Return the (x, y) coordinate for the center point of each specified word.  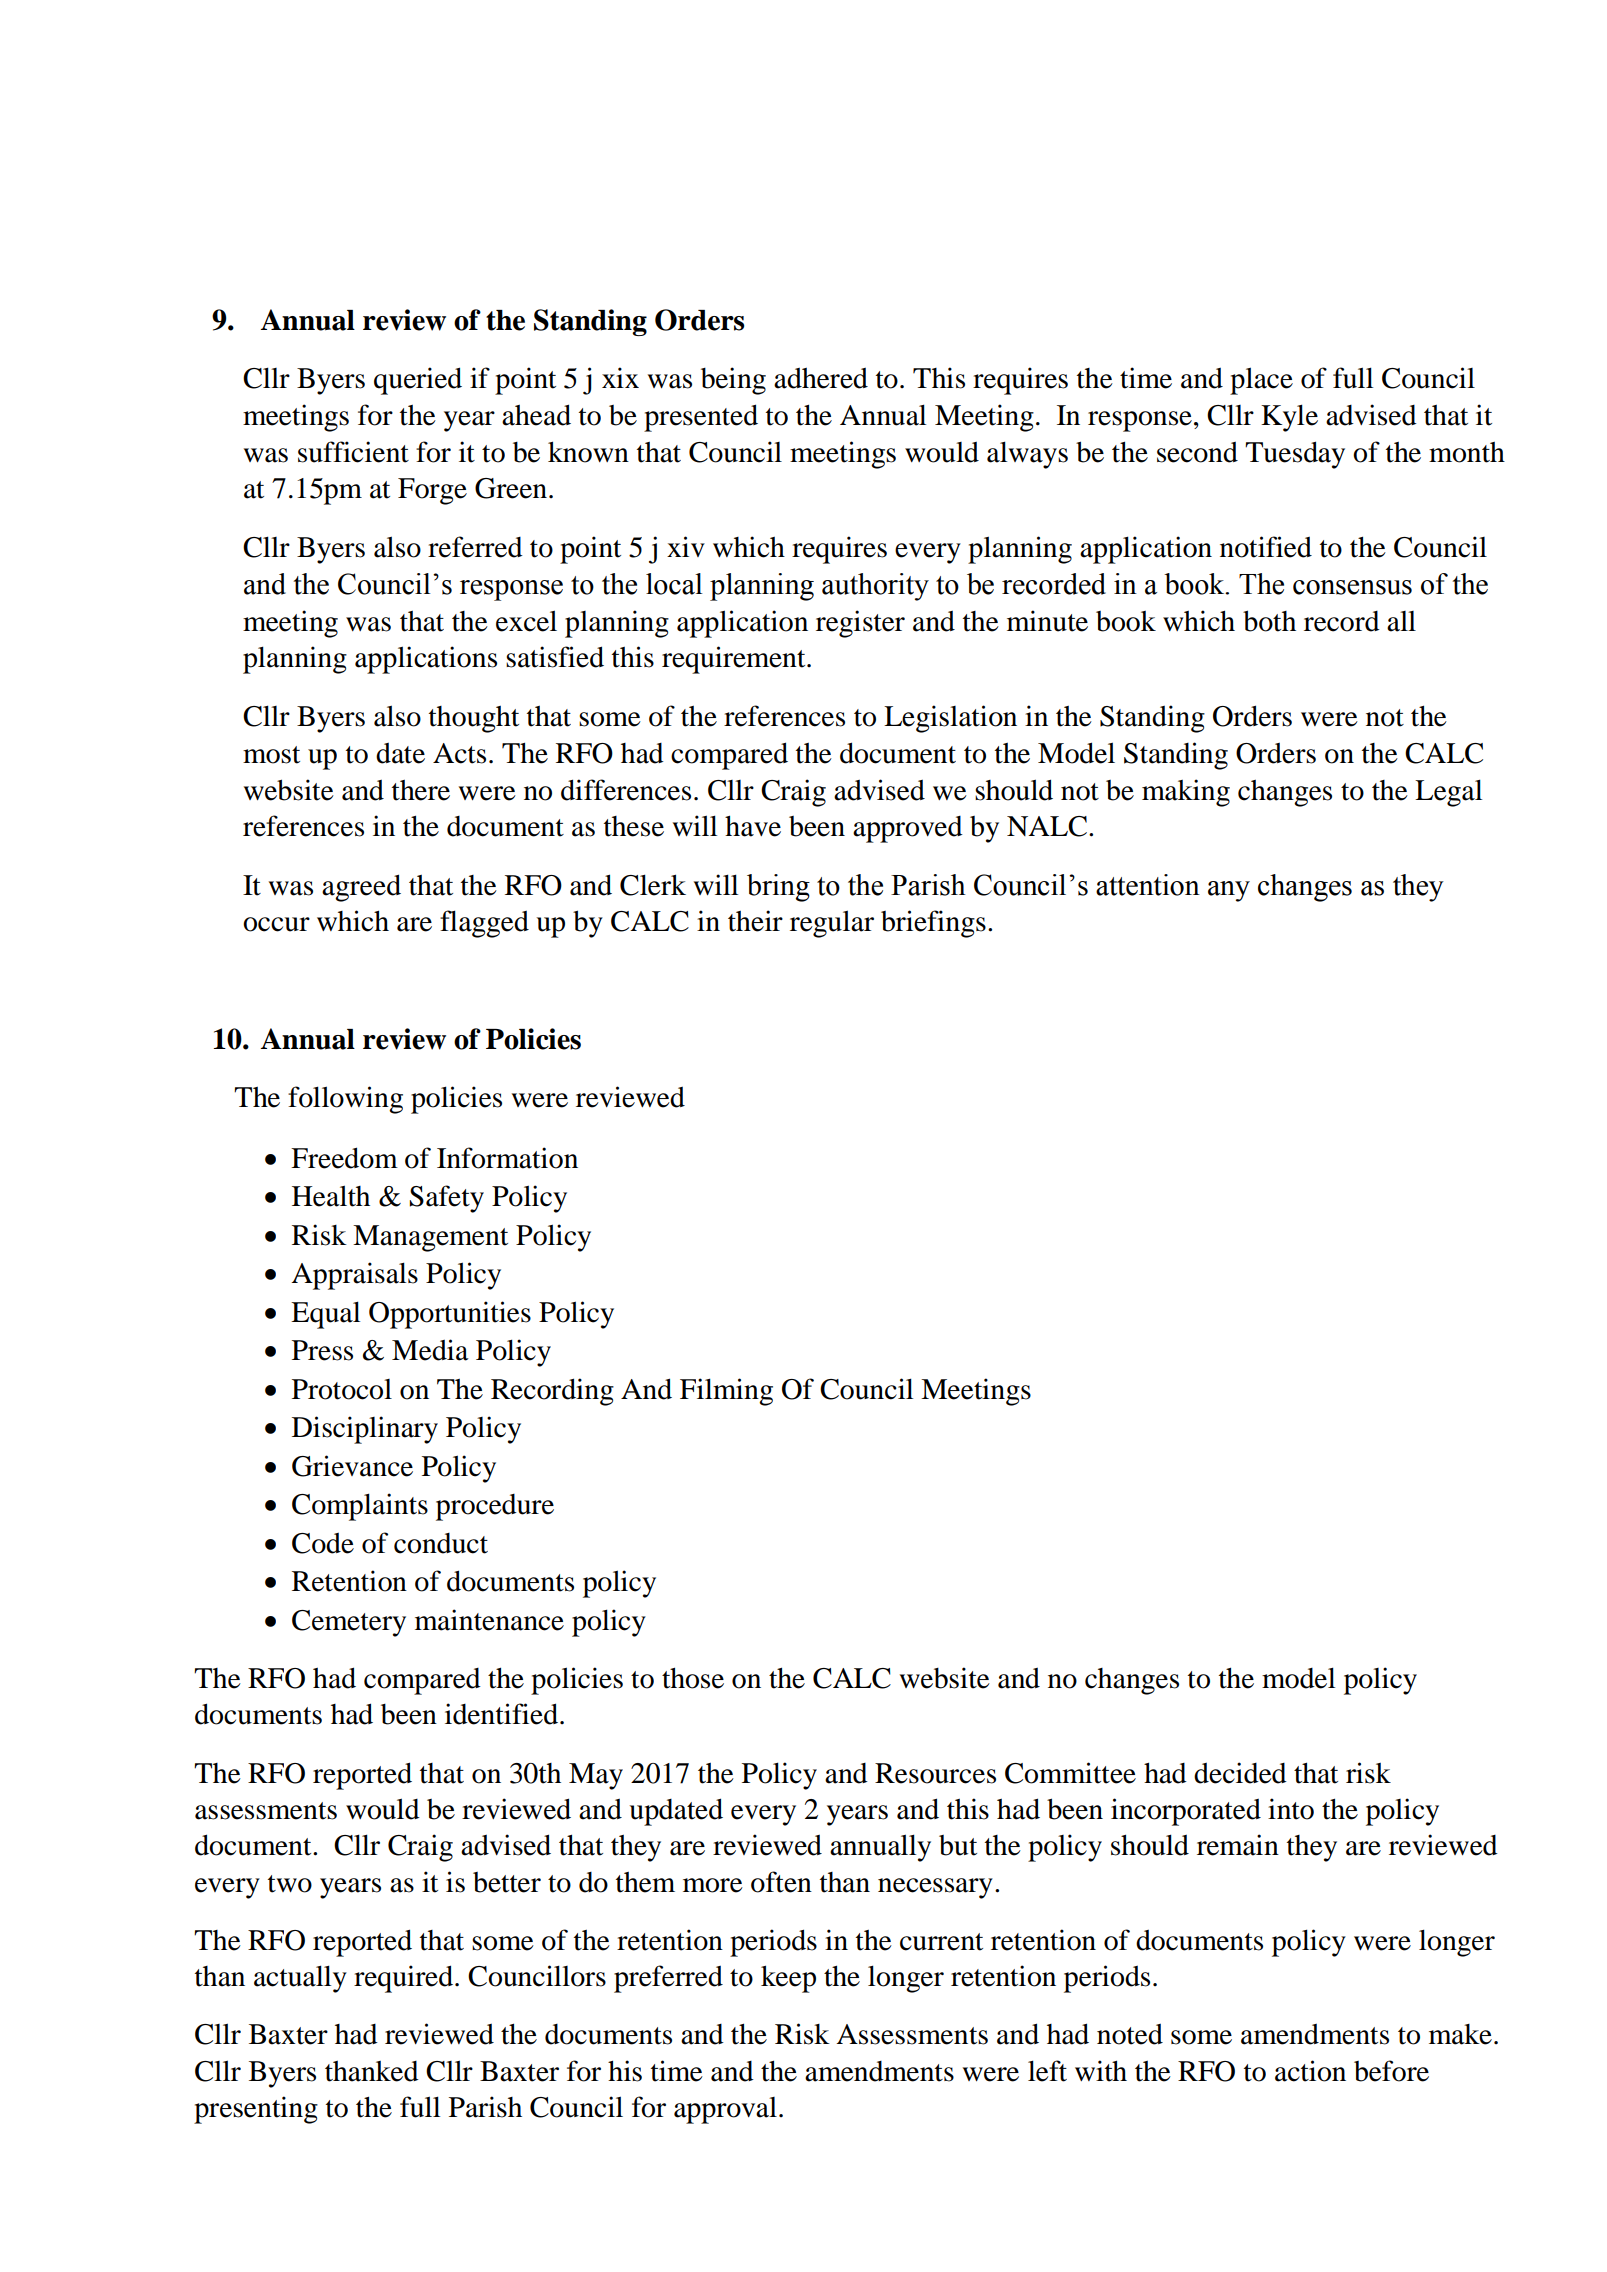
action (1310, 2071)
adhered (821, 378)
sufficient (353, 452)
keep (788, 1979)
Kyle (1289, 418)
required (405, 1979)
